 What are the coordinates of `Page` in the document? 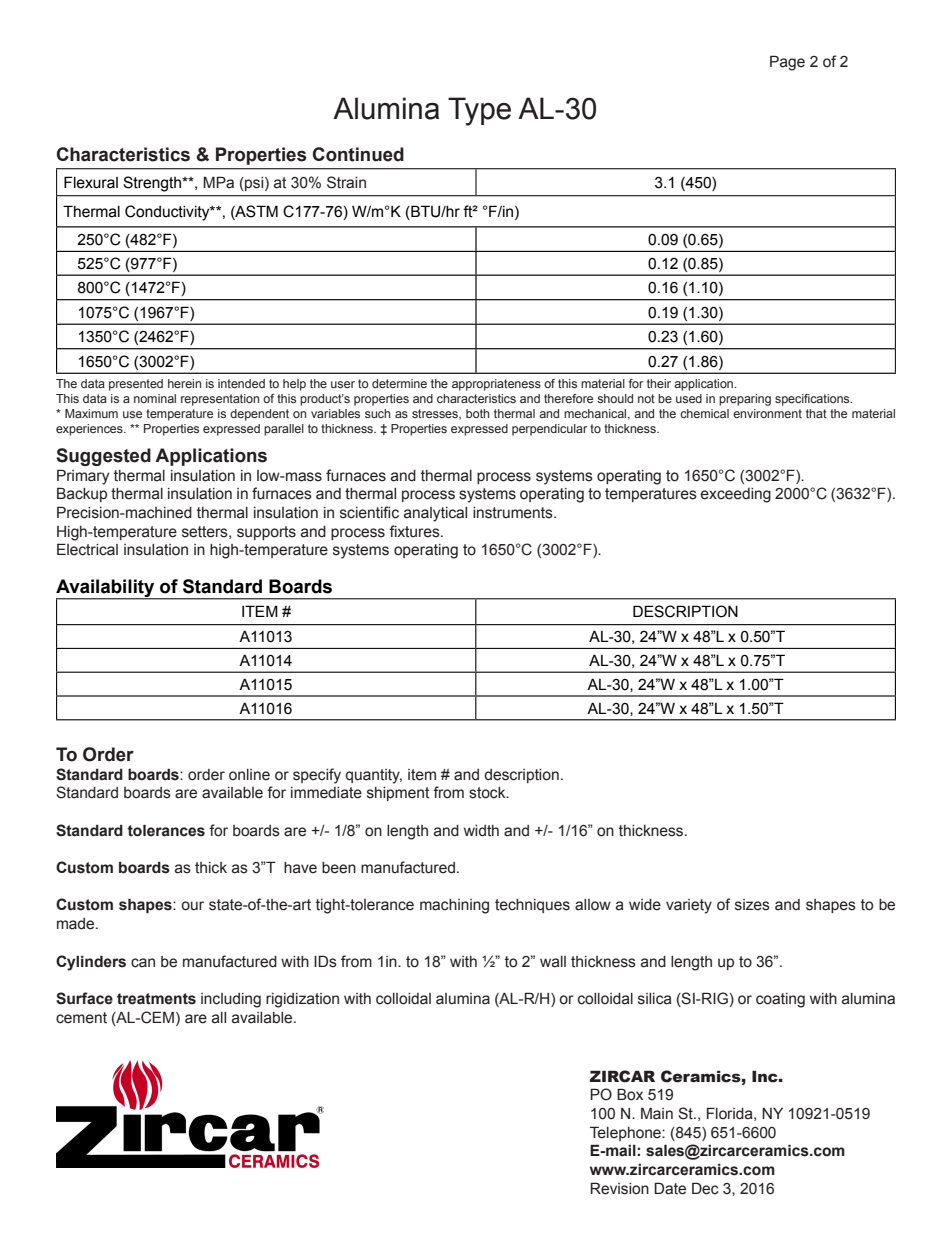 It's located at (787, 63).
